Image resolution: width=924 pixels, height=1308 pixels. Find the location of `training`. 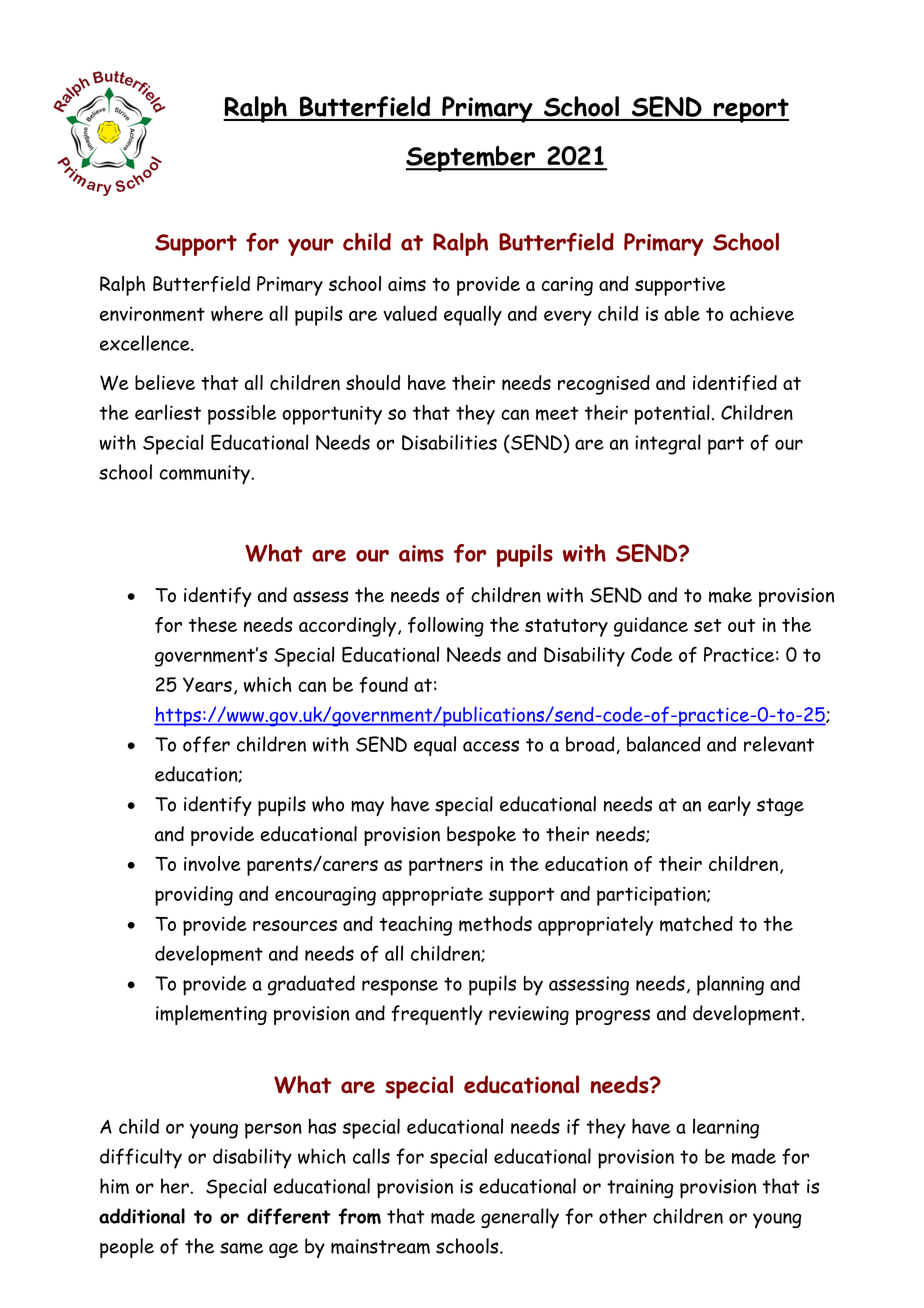

training is located at coordinates (640, 1188).
